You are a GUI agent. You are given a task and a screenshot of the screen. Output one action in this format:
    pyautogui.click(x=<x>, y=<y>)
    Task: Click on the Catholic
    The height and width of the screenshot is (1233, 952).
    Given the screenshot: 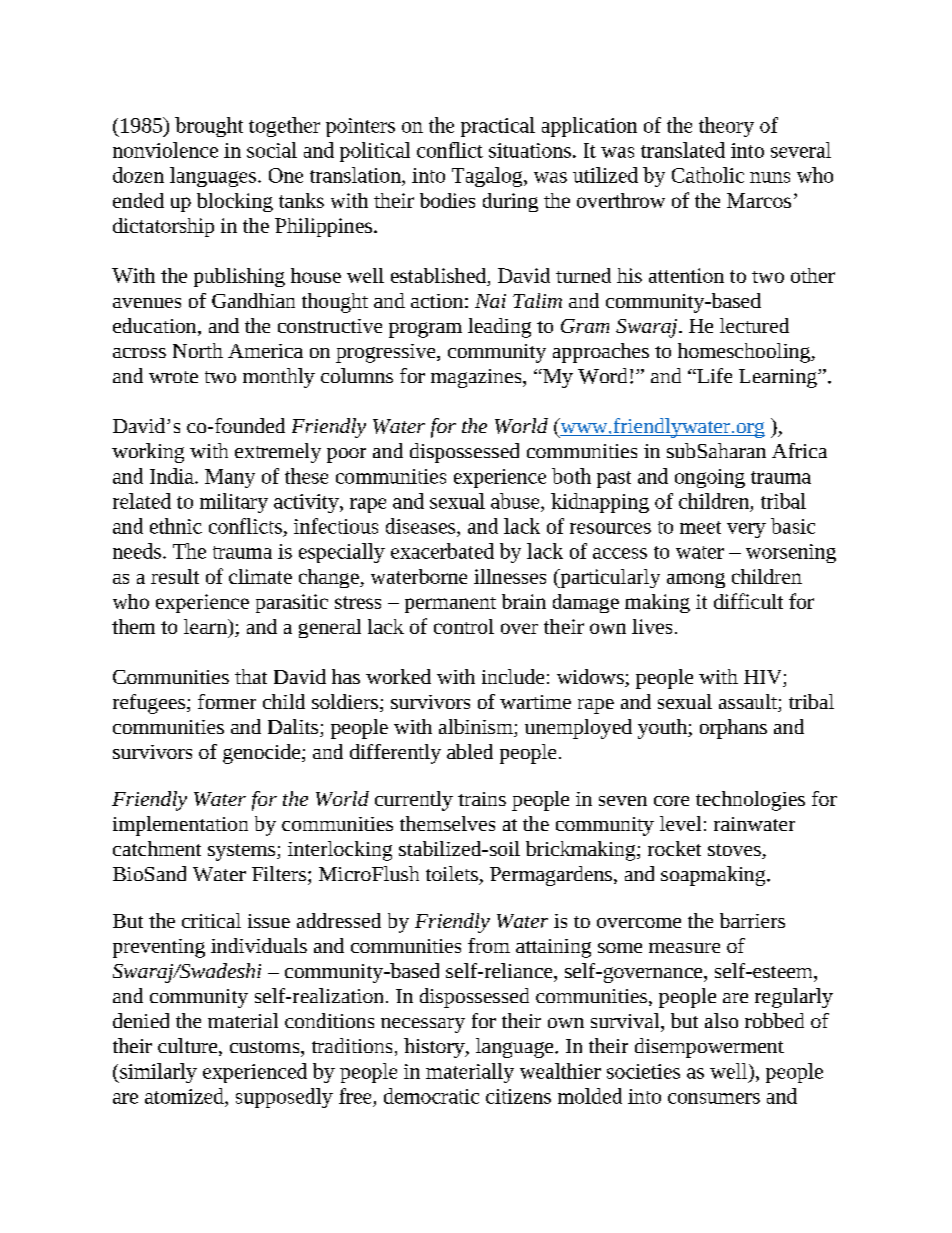 What is the action you would take?
    pyautogui.click(x=708, y=175)
